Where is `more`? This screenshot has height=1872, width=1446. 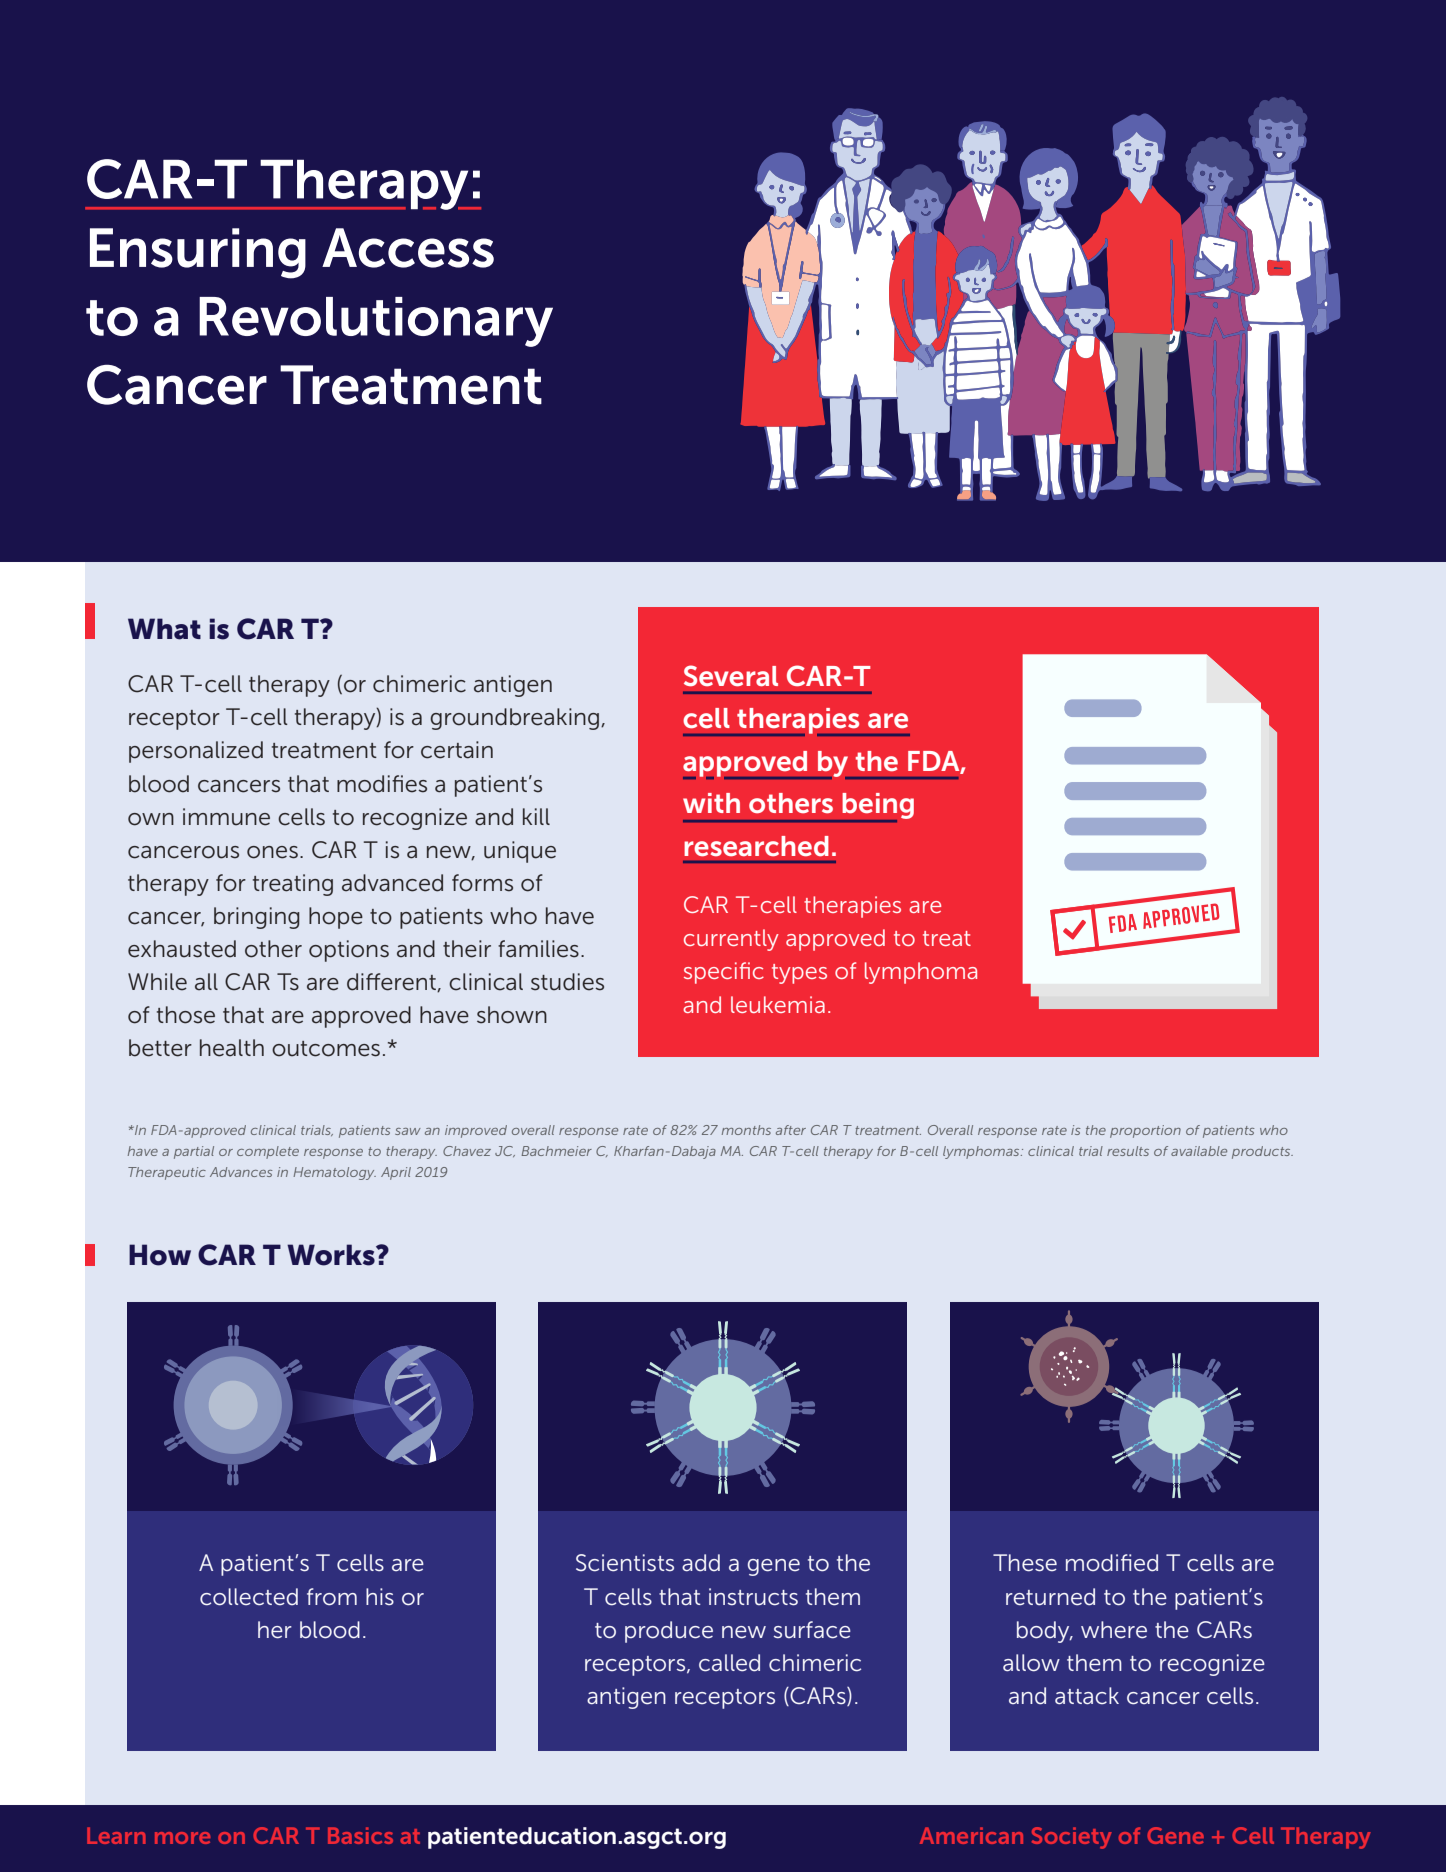
more is located at coordinates (182, 1838).
